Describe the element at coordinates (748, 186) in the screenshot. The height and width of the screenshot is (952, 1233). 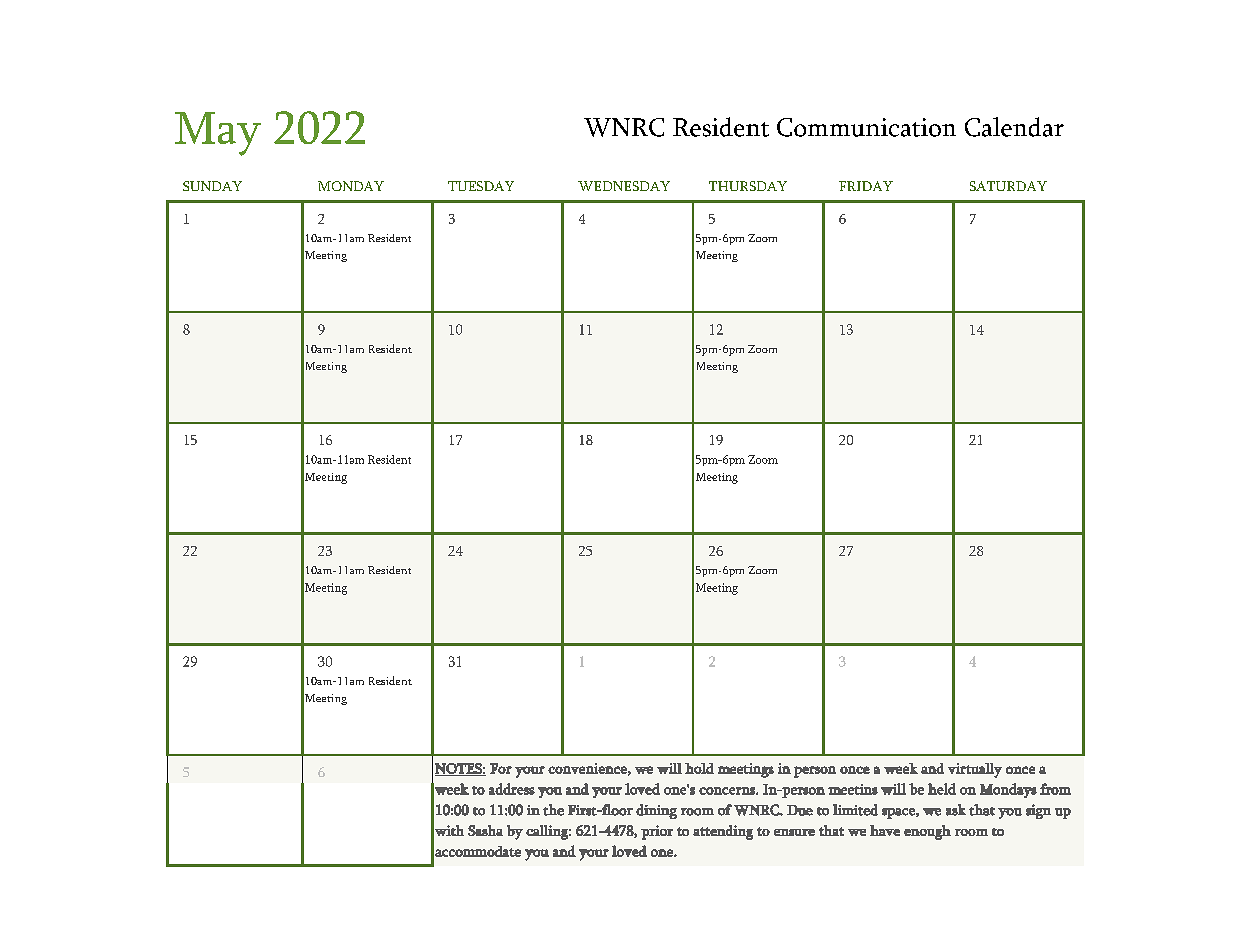
I see `THURSDAY` at that location.
